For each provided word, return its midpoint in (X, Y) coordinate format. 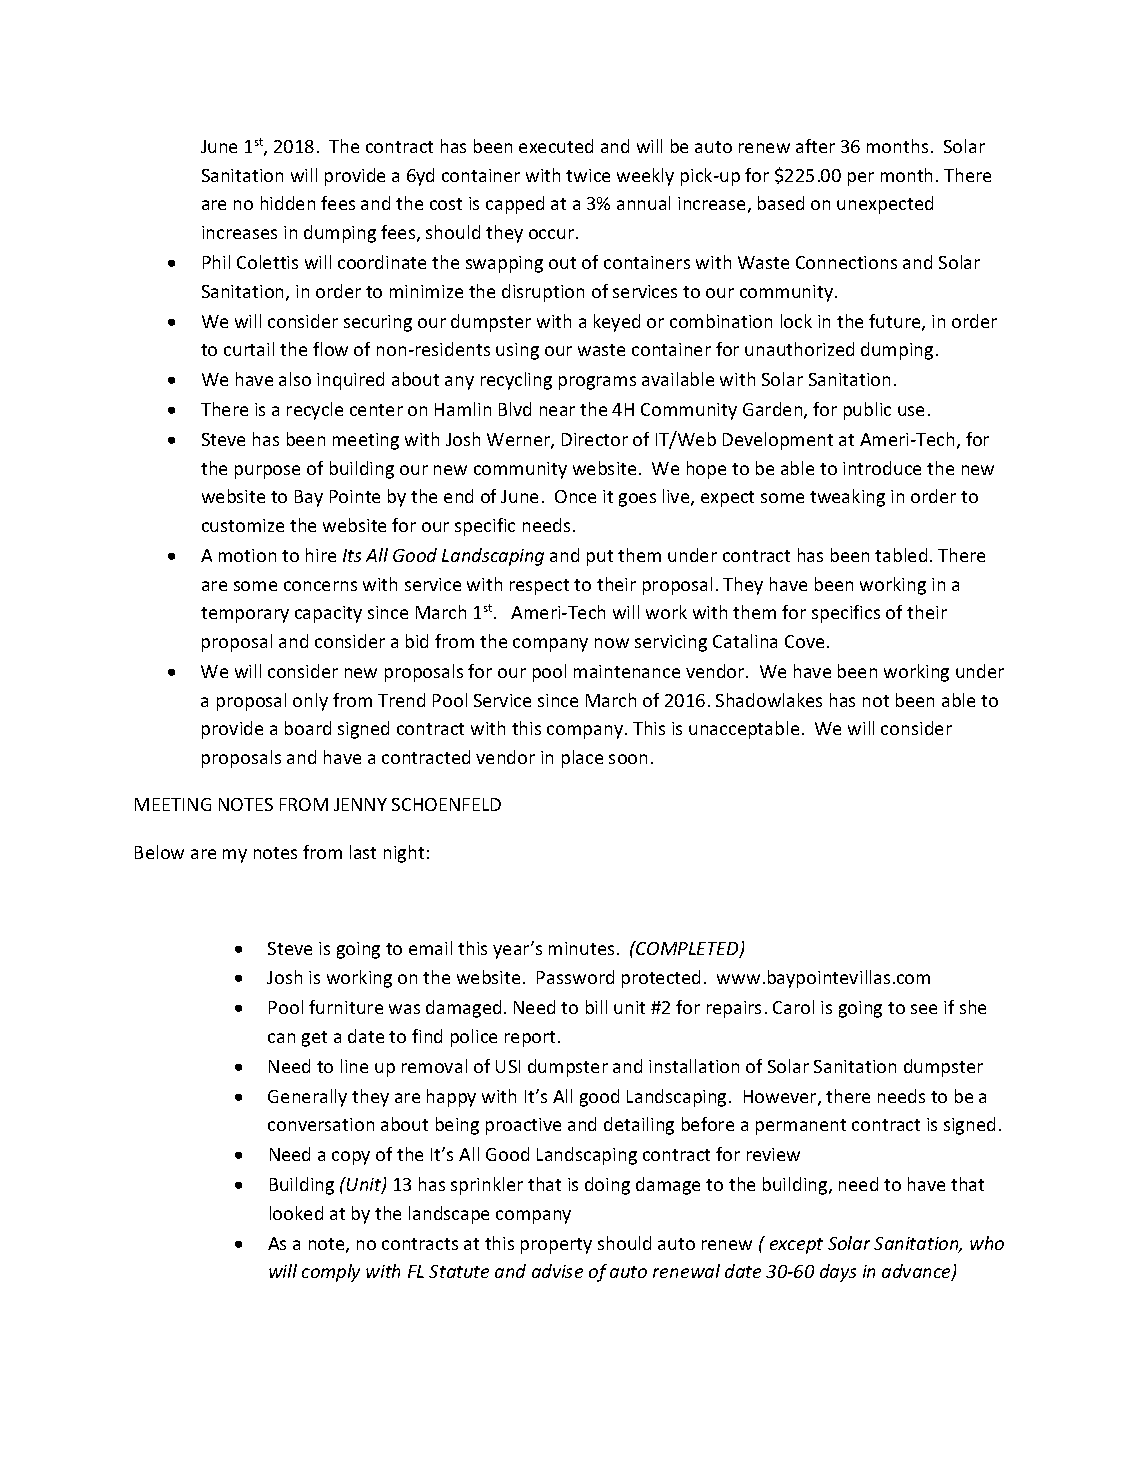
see (924, 1009)
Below (159, 852)
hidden (288, 203)
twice (588, 175)
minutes (581, 948)
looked (296, 1213)
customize (243, 525)
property (556, 1246)
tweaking (847, 498)
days (838, 1273)
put (600, 558)
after (815, 146)
